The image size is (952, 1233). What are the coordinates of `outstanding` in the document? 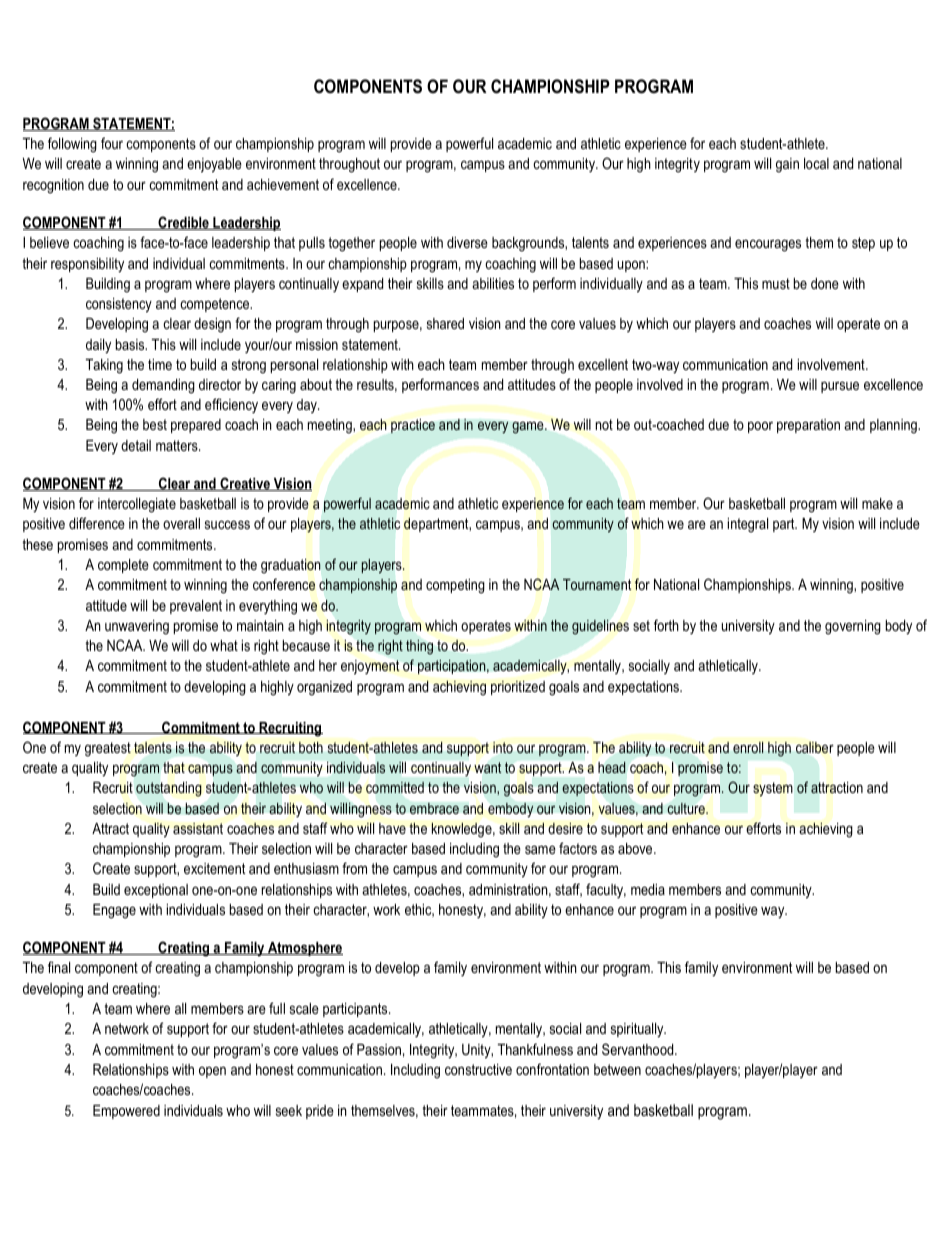 It's located at (169, 789).
